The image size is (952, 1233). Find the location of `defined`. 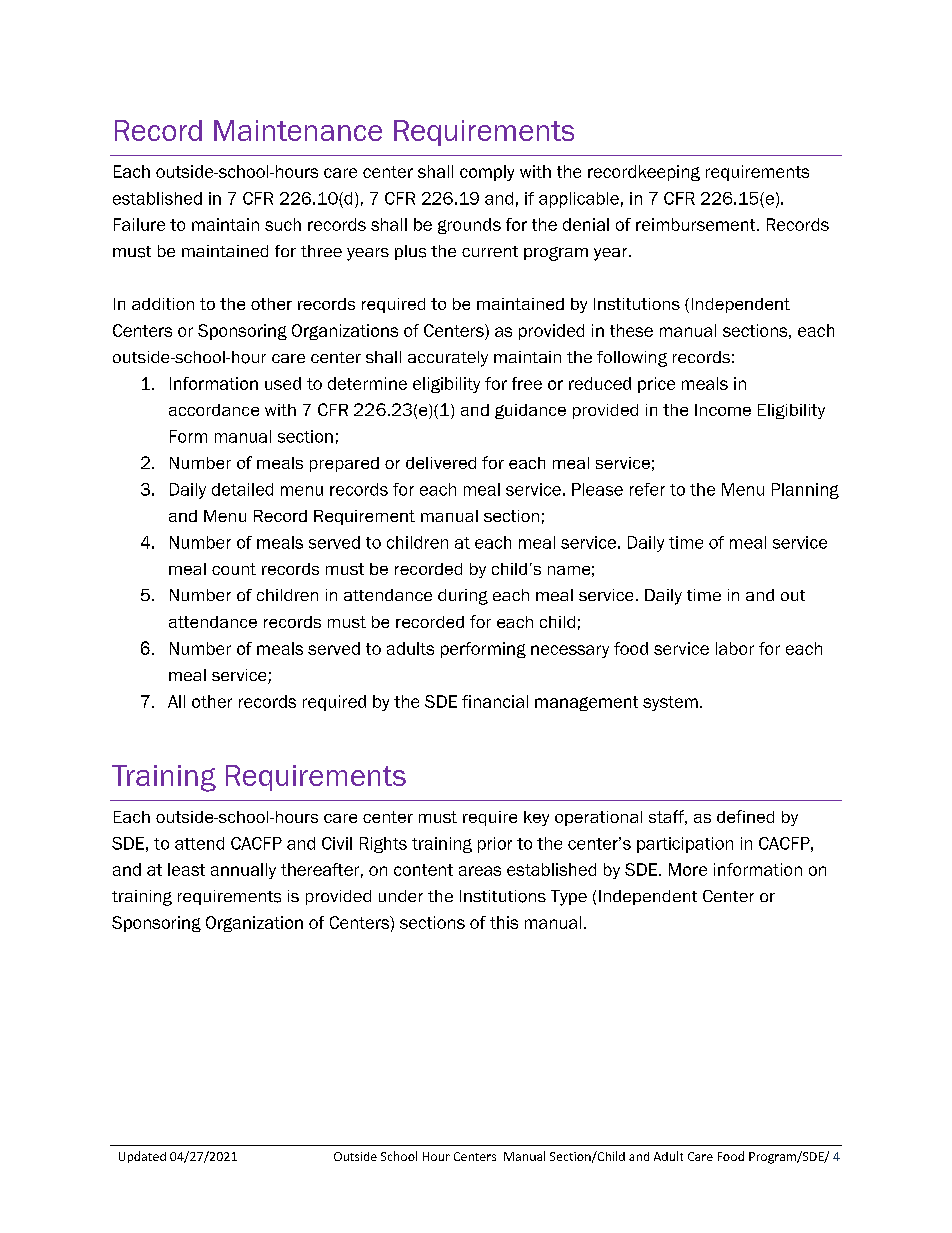

defined is located at coordinates (745, 816).
